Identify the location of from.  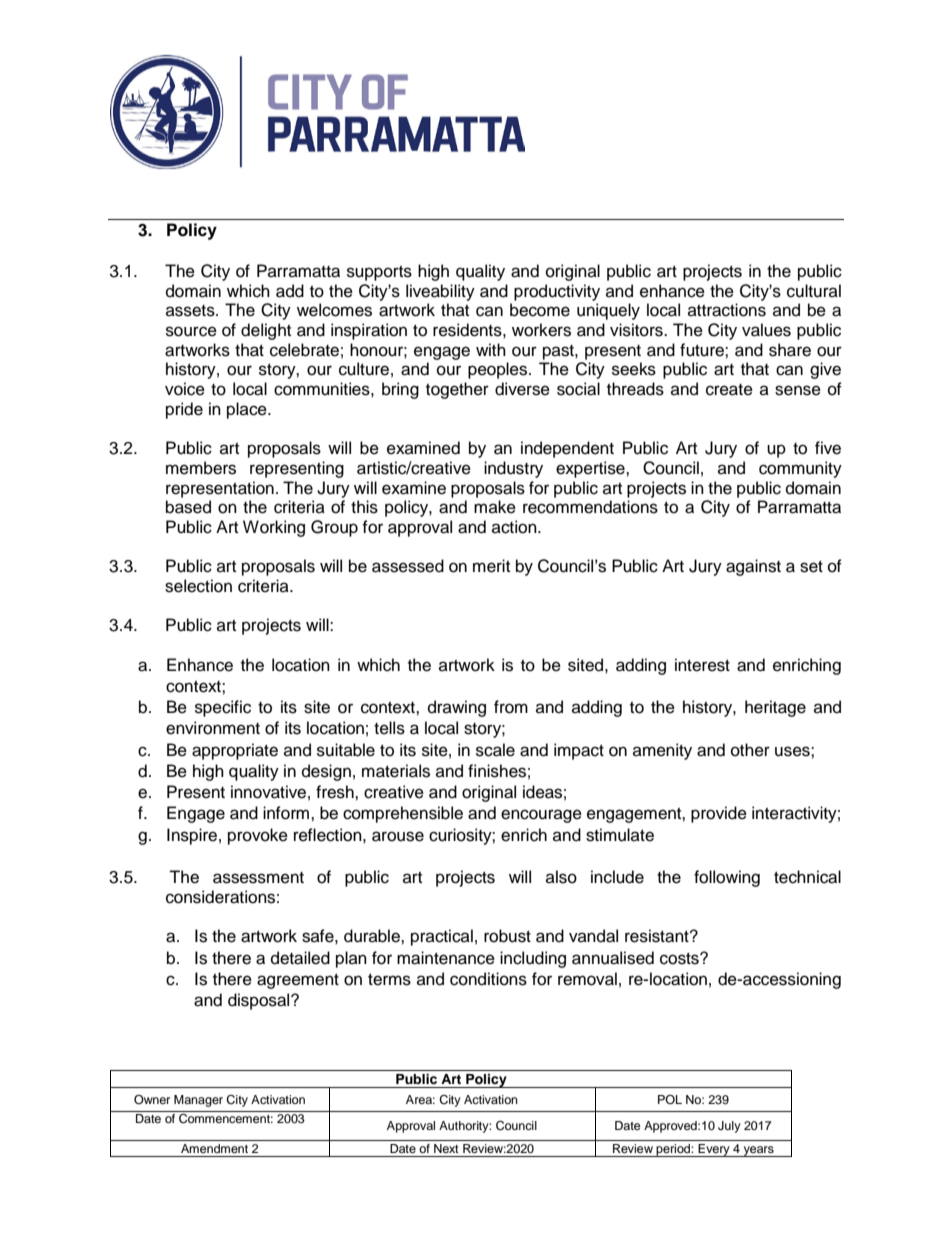
(511, 707).
